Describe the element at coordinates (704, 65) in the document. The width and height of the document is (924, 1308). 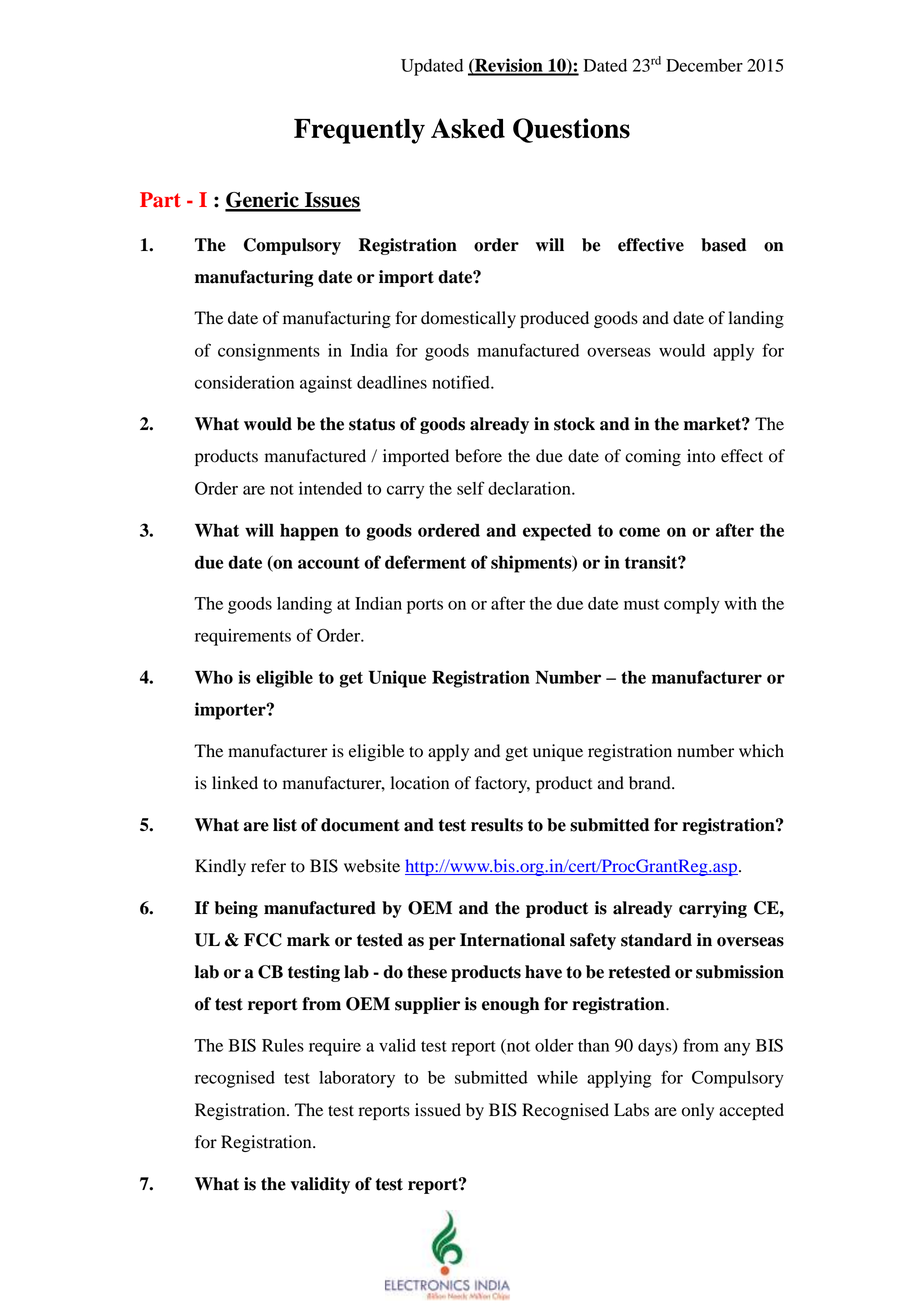
I see `December` at that location.
